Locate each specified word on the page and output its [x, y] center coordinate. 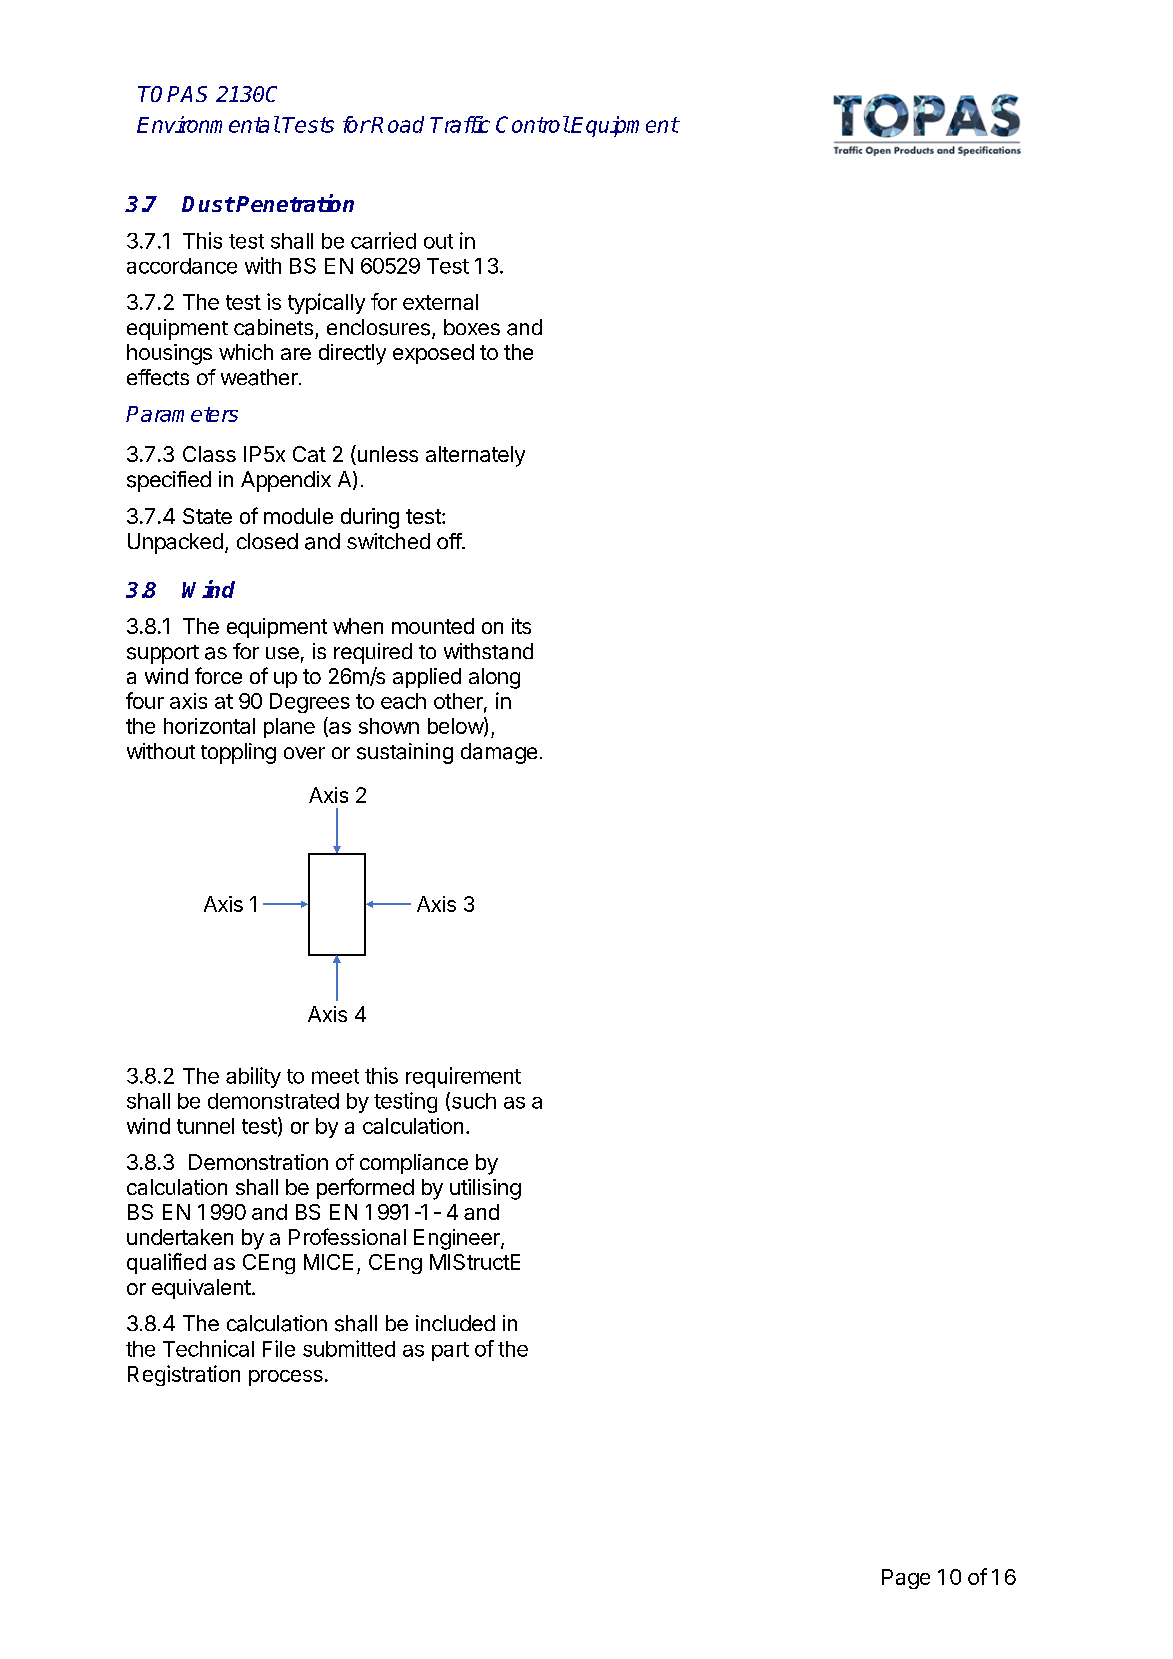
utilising [485, 1189]
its [521, 626]
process [286, 1378]
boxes [472, 327]
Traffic [460, 124]
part [450, 1351]
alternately [475, 456]
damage [499, 753]
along [494, 678]
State [207, 516]
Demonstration [258, 1162]
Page [906, 1579]
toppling [238, 753]
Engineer [458, 1239]
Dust [208, 204]
